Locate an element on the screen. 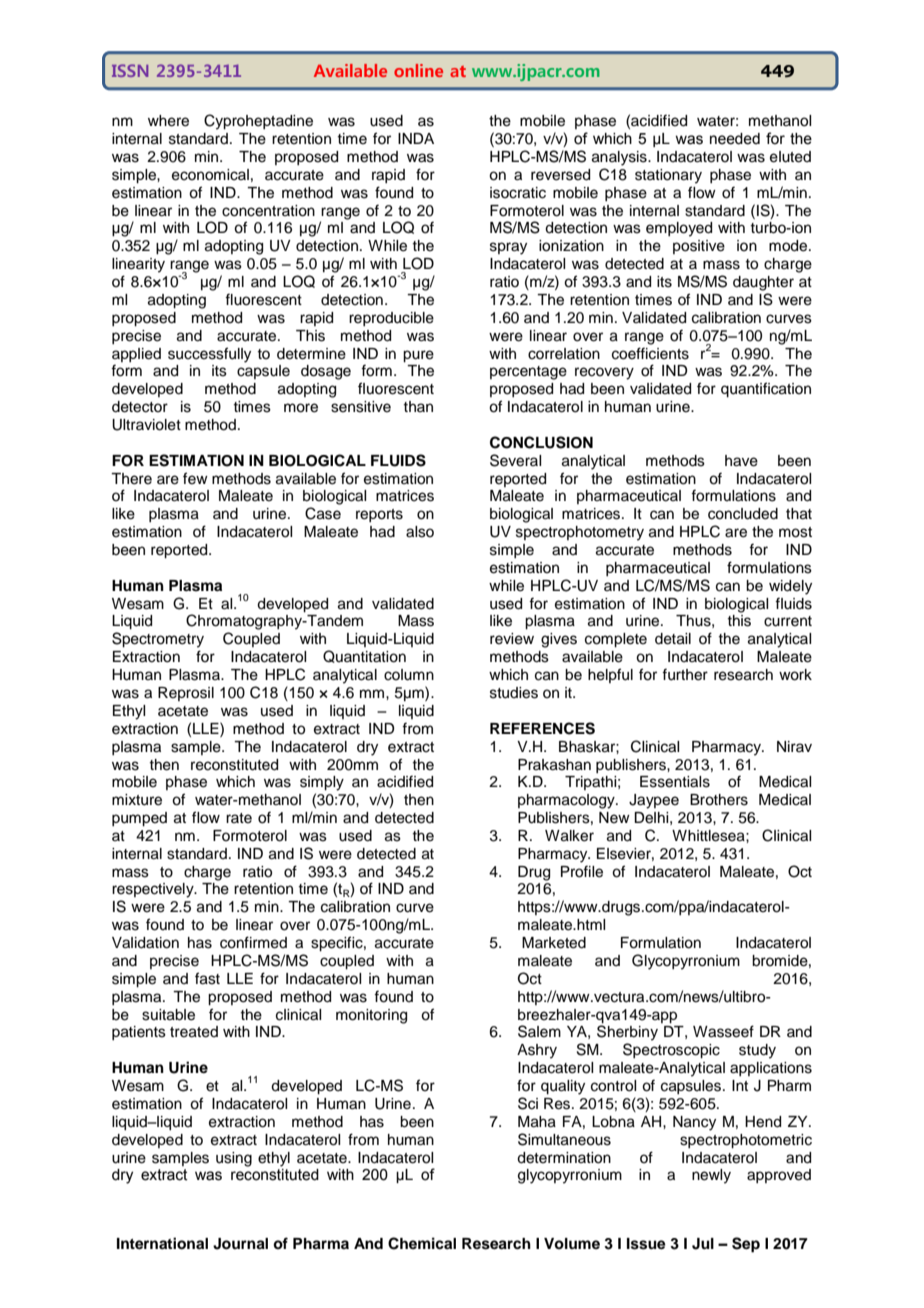 The width and height of the screenshot is (924, 1308). REFERENCES is located at coordinates (542, 728).
